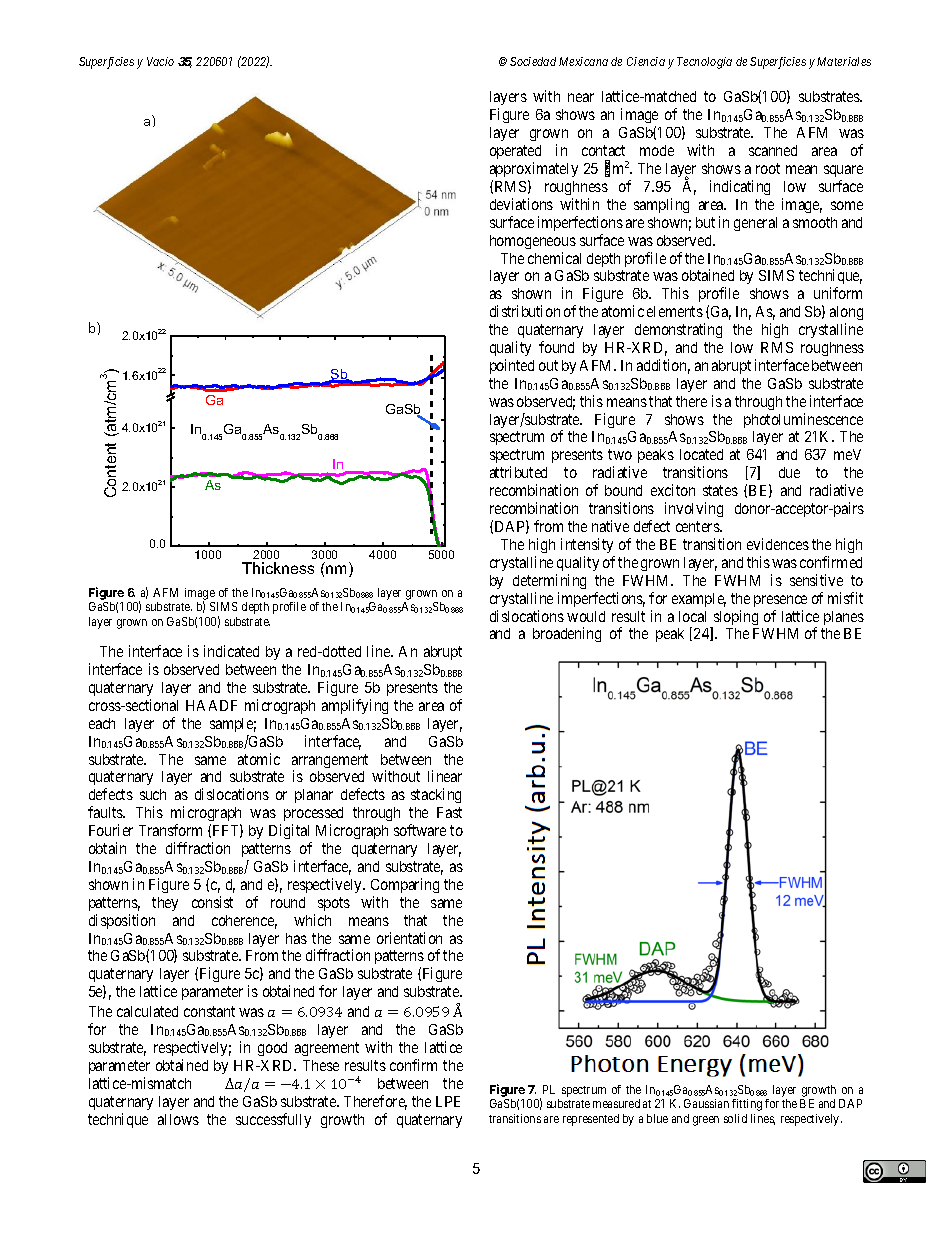  I want to click on allows, so click(178, 1119).
